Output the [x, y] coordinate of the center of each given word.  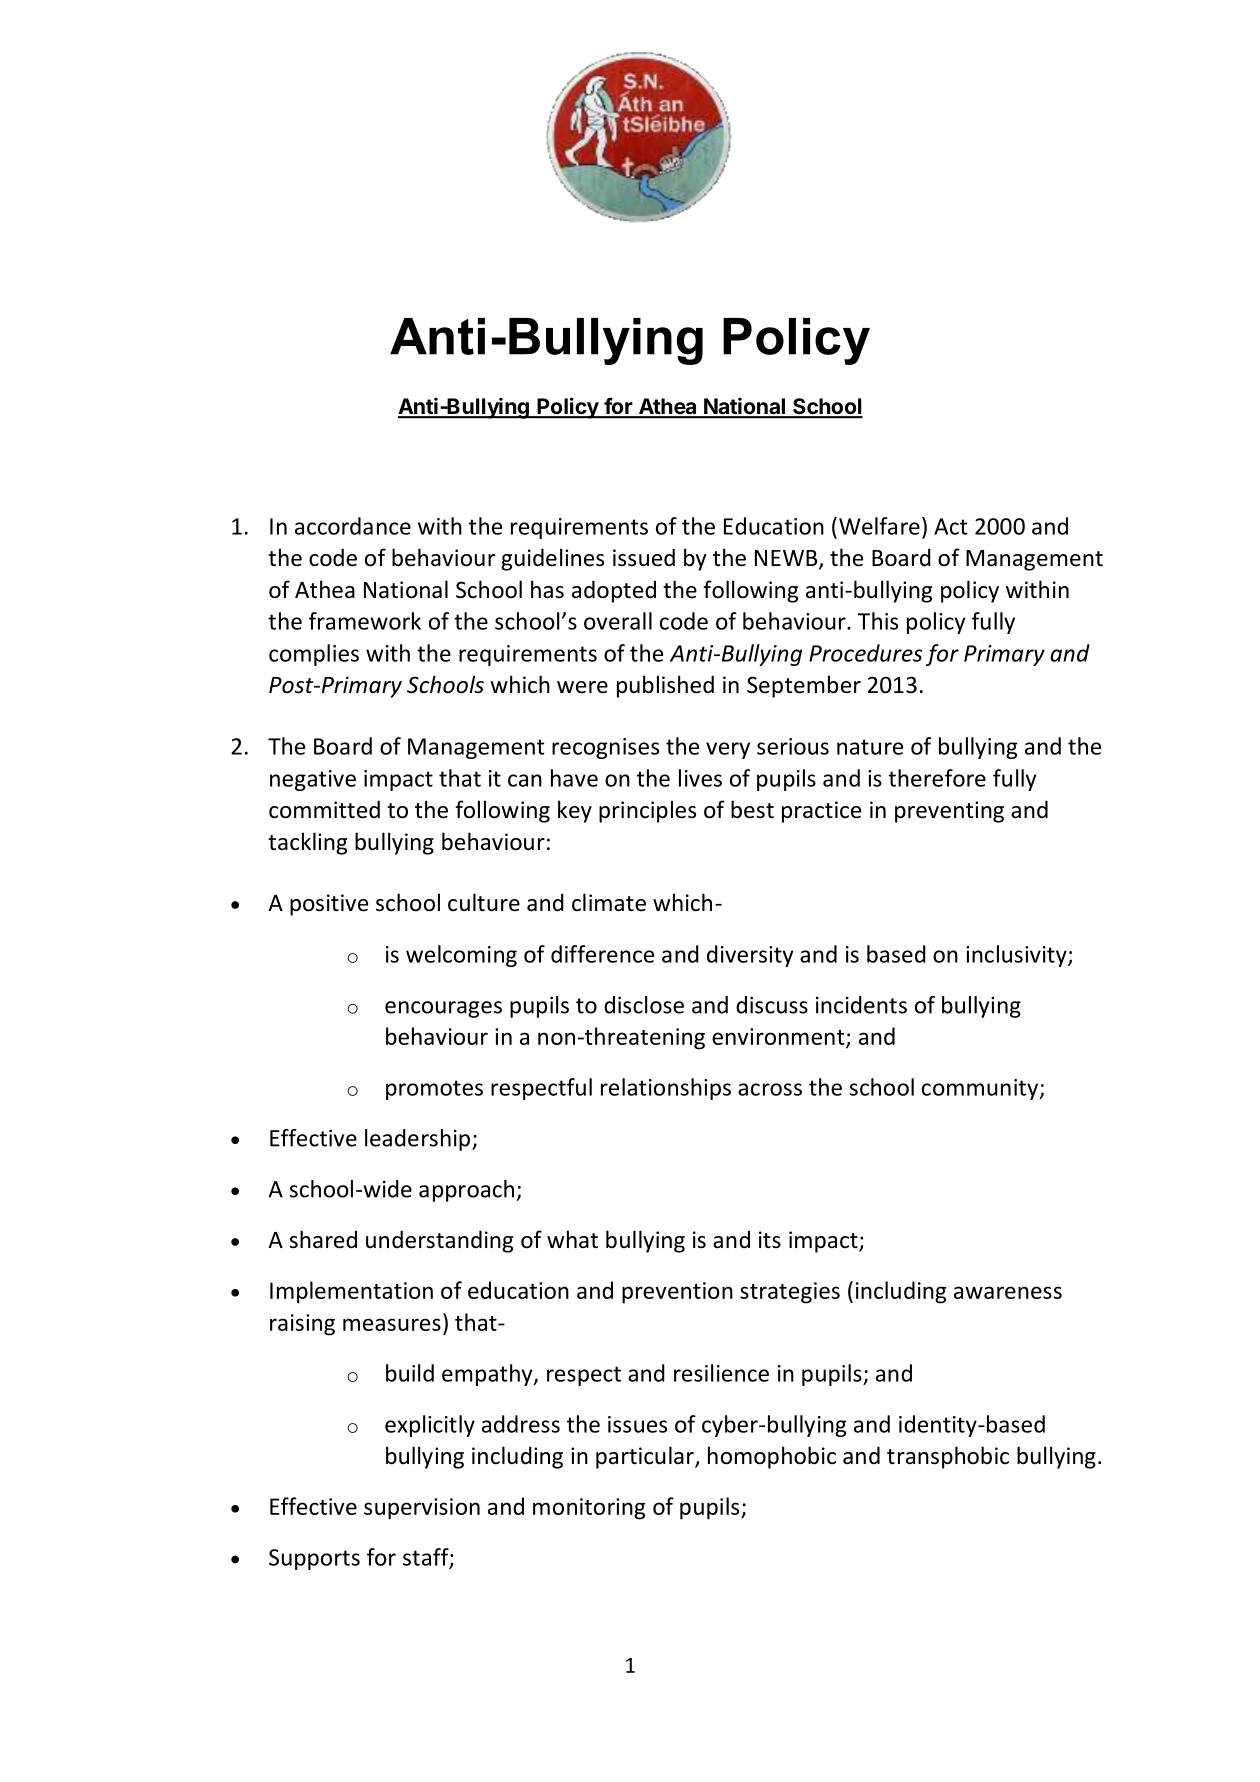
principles [647, 811]
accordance [353, 526]
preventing [949, 812]
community [981, 1089]
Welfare [879, 526]
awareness [1008, 1292]
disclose [644, 1005]
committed [324, 809]
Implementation [351, 1292]
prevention [677, 1293]
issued [644, 557]
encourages [443, 1009]
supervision [422, 1509]
